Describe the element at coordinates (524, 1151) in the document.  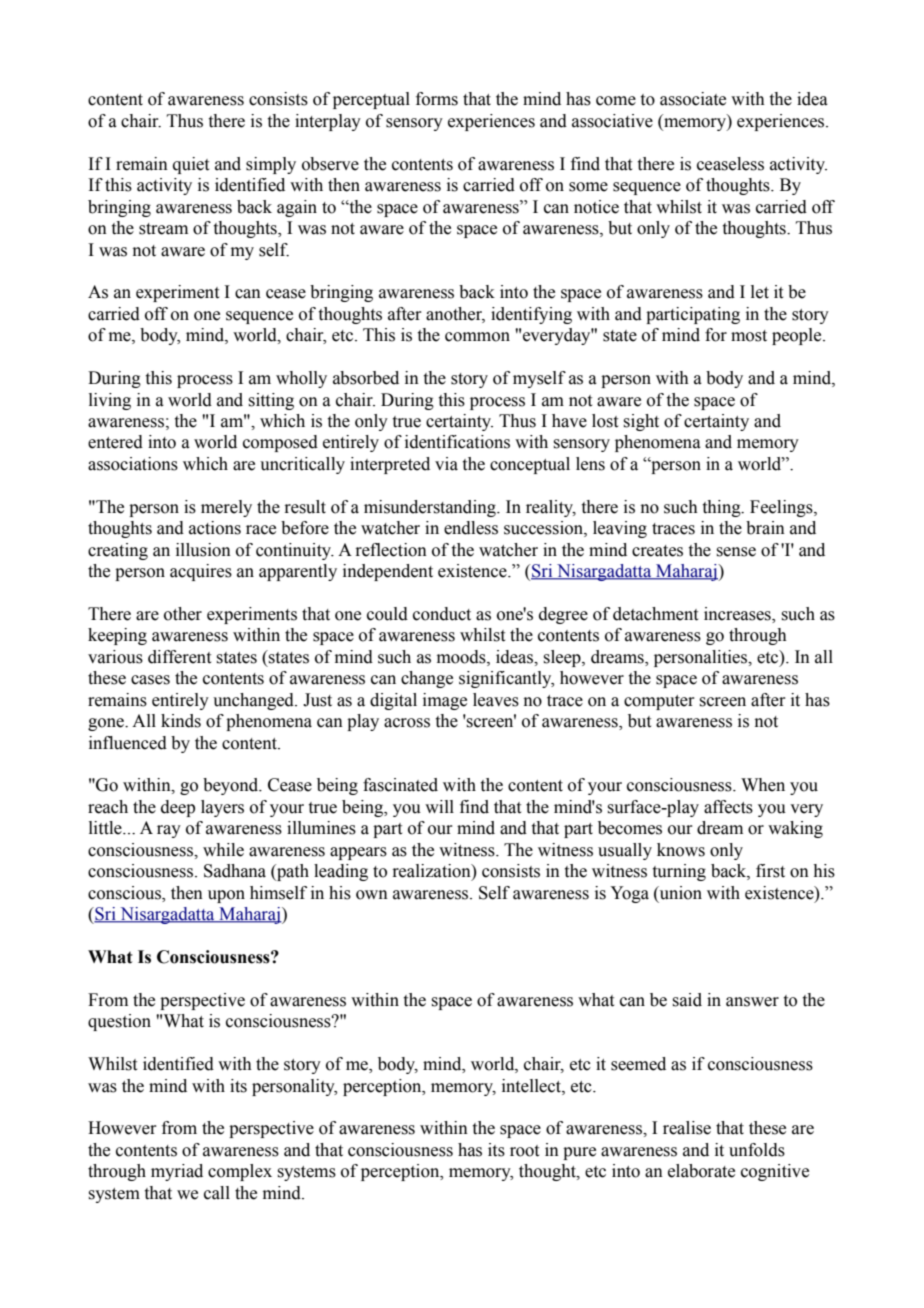
I see `root` at that location.
